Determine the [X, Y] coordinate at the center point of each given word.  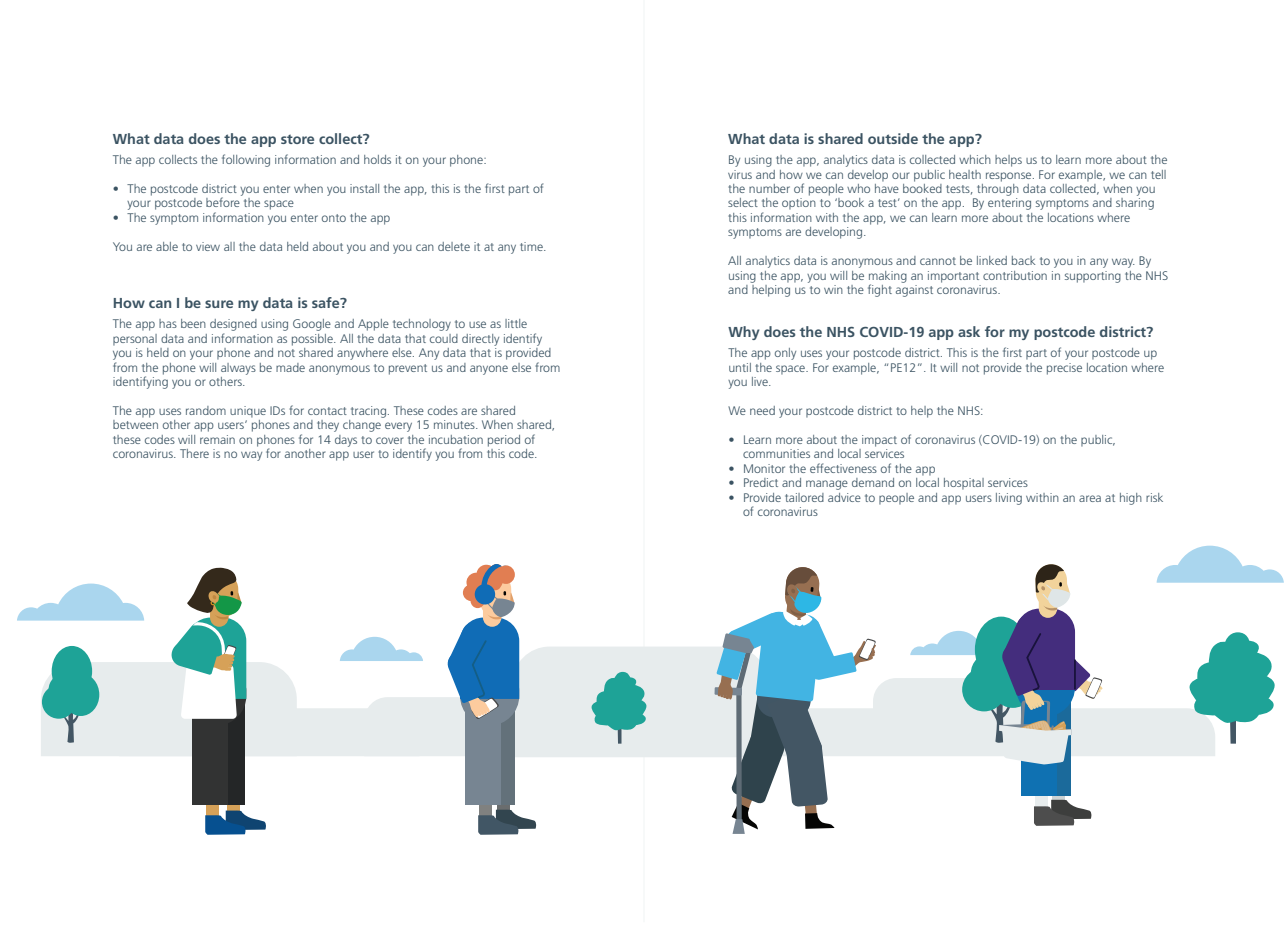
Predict [761, 482]
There [194, 453]
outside [893, 138]
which [975, 159]
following [246, 160]
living [1009, 499]
